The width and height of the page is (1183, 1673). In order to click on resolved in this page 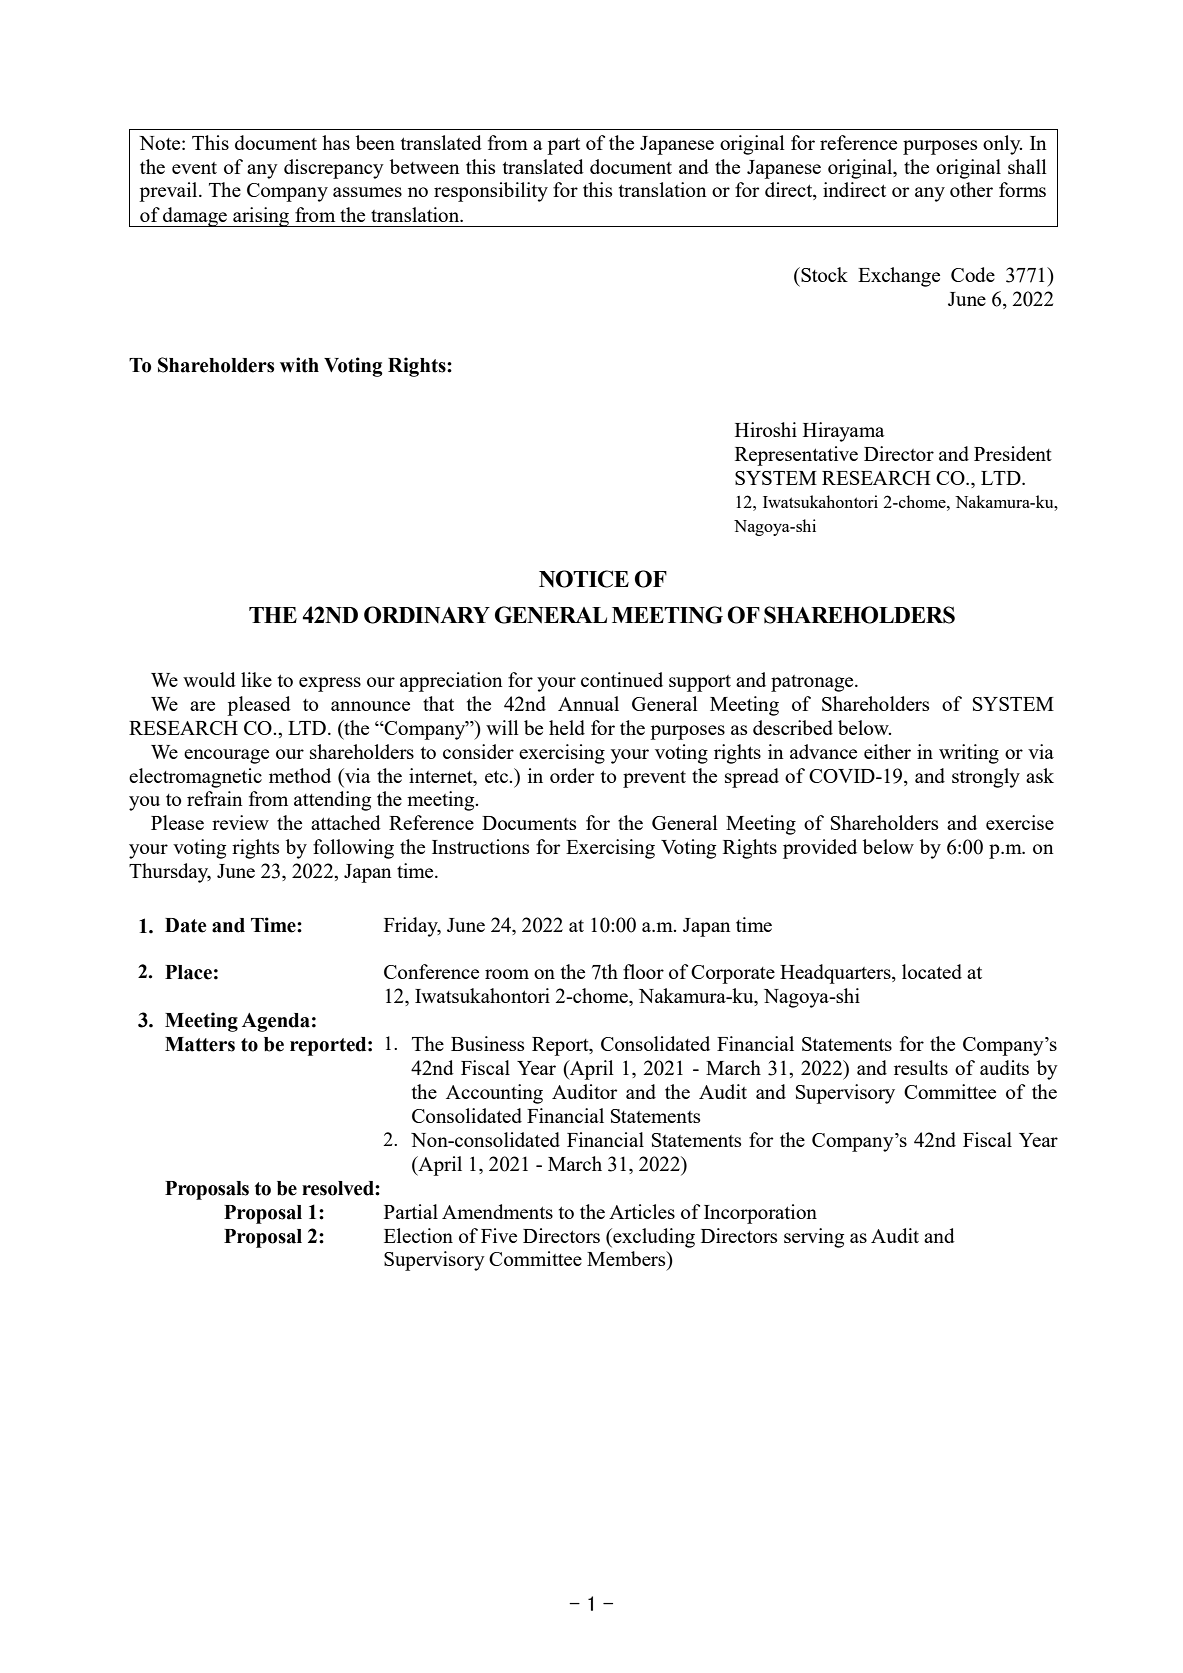, I will do `click(339, 1188)`.
